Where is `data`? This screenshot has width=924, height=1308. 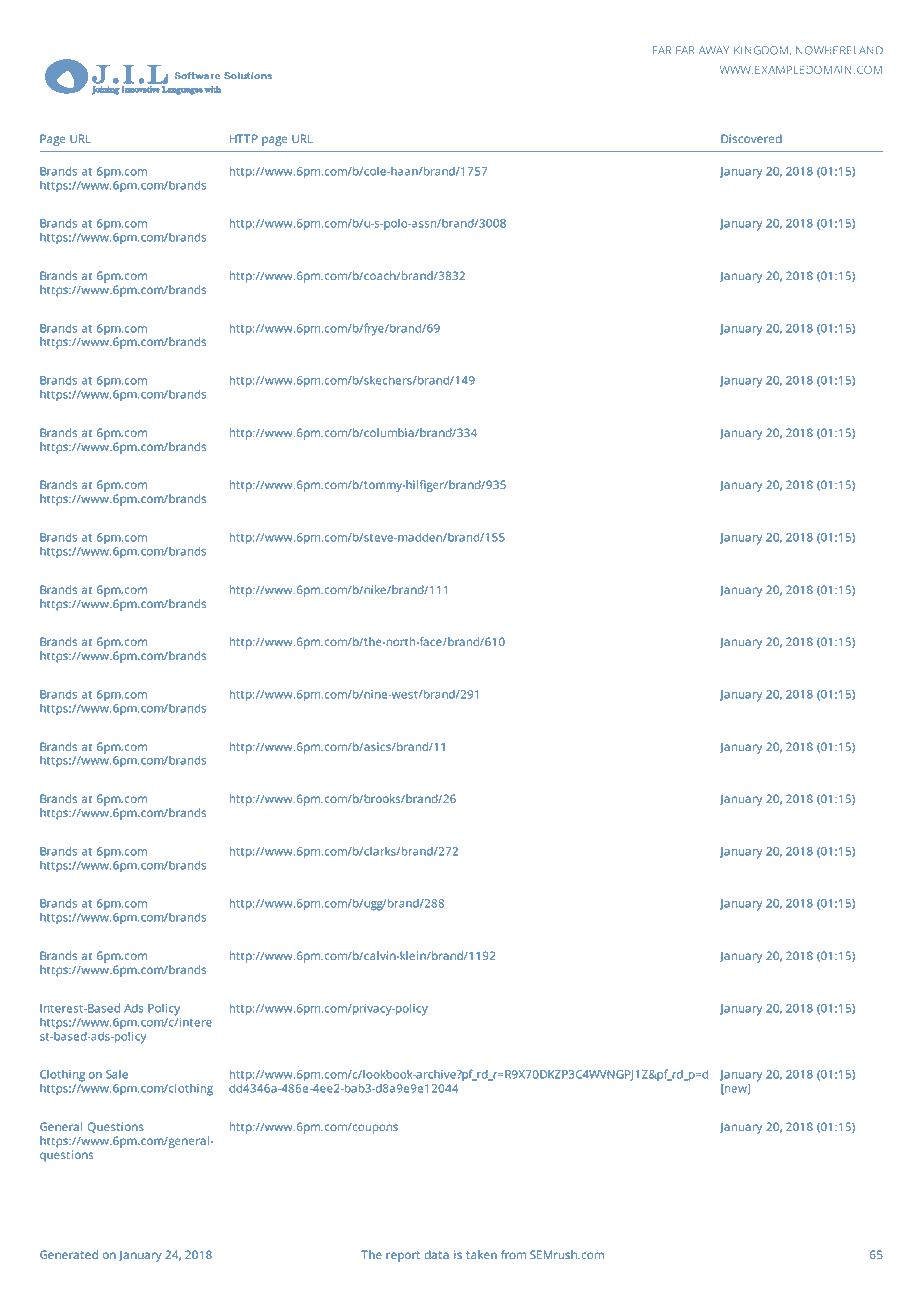 data is located at coordinates (436, 1254).
